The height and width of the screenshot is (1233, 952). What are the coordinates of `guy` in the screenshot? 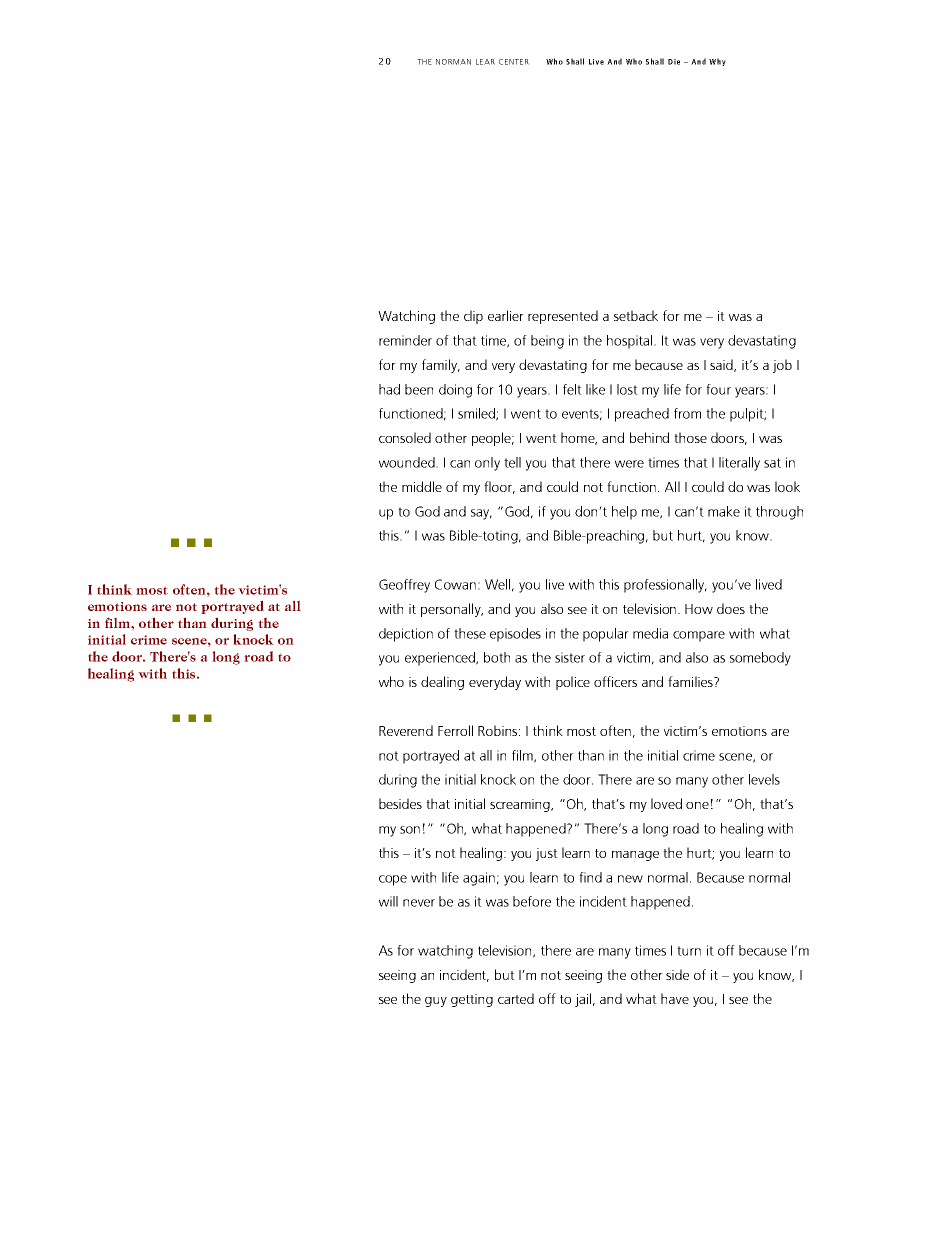 It's located at (436, 1002).
